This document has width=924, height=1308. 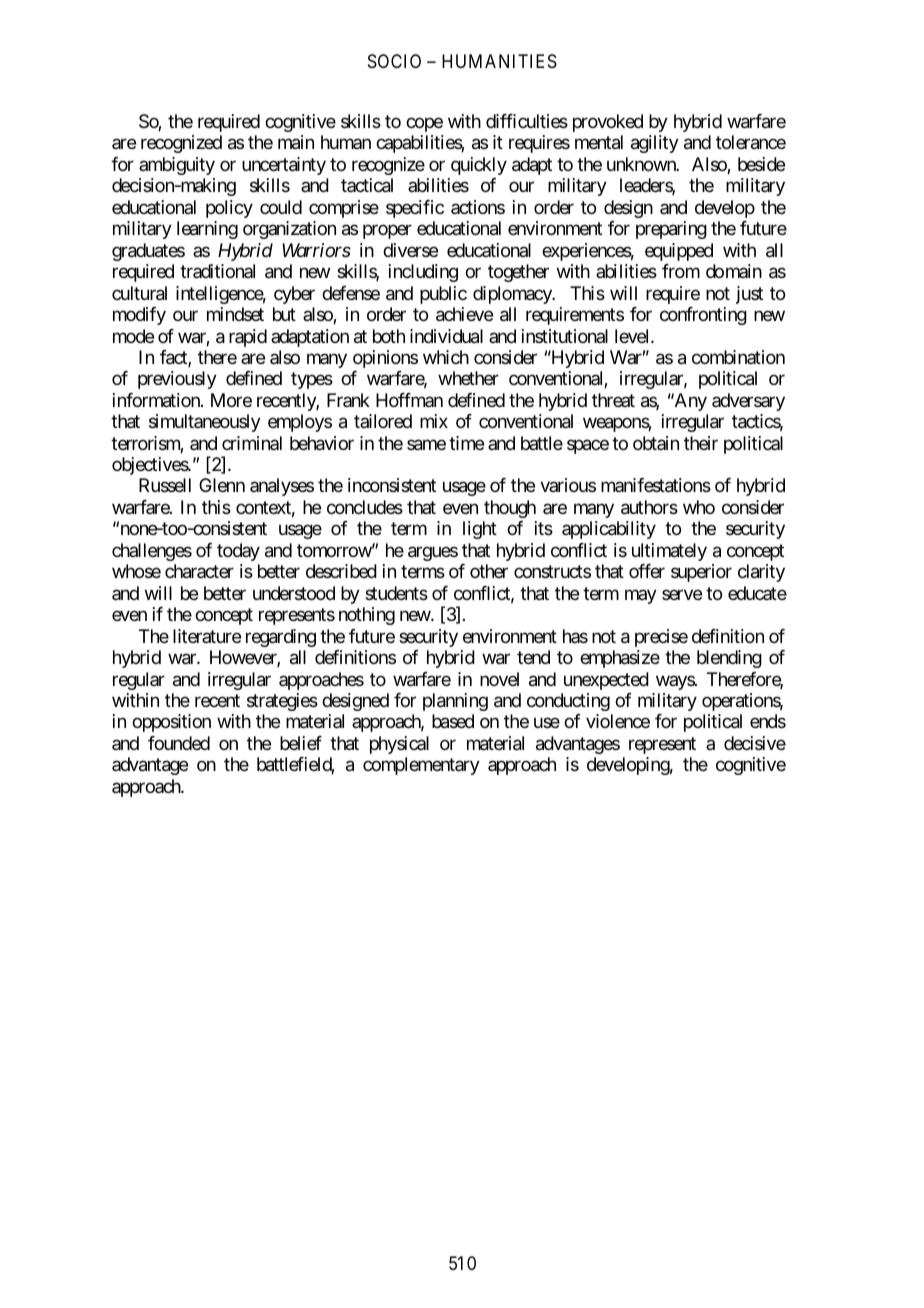 I want to click on other, so click(x=489, y=571).
